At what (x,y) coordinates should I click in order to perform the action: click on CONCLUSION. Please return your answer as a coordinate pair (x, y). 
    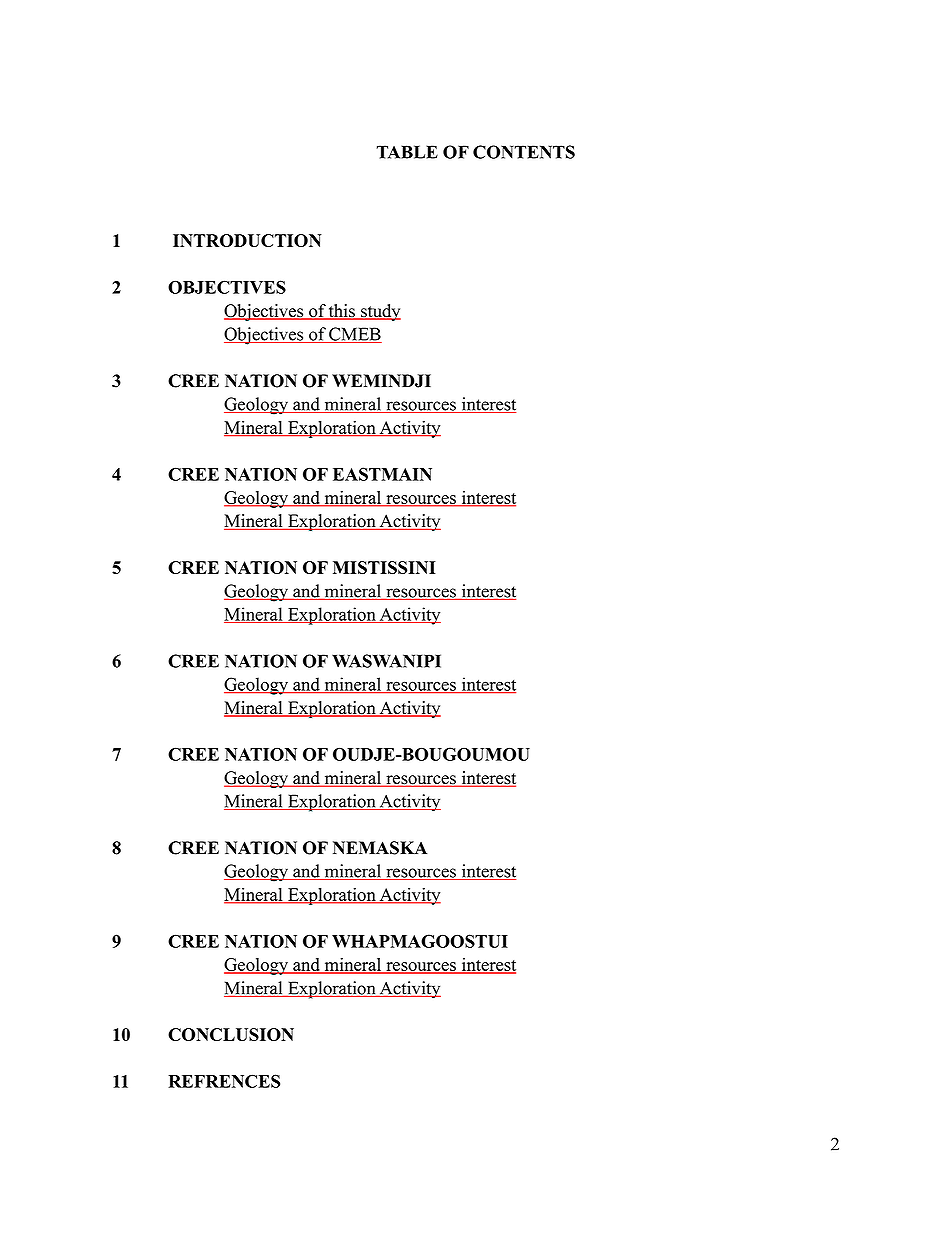
    Looking at the image, I should click on (231, 1034).
